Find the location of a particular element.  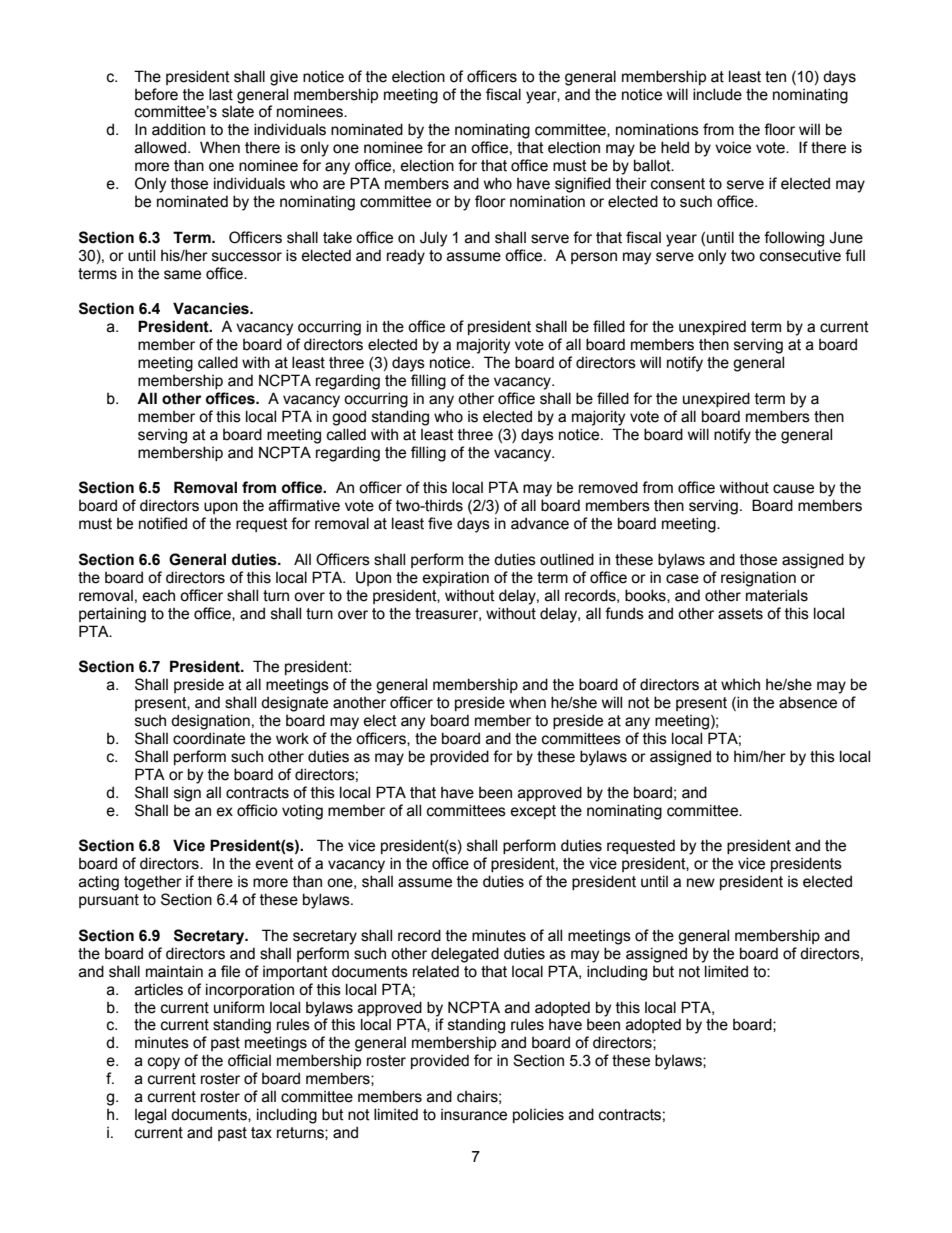

five is located at coordinates (440, 523).
